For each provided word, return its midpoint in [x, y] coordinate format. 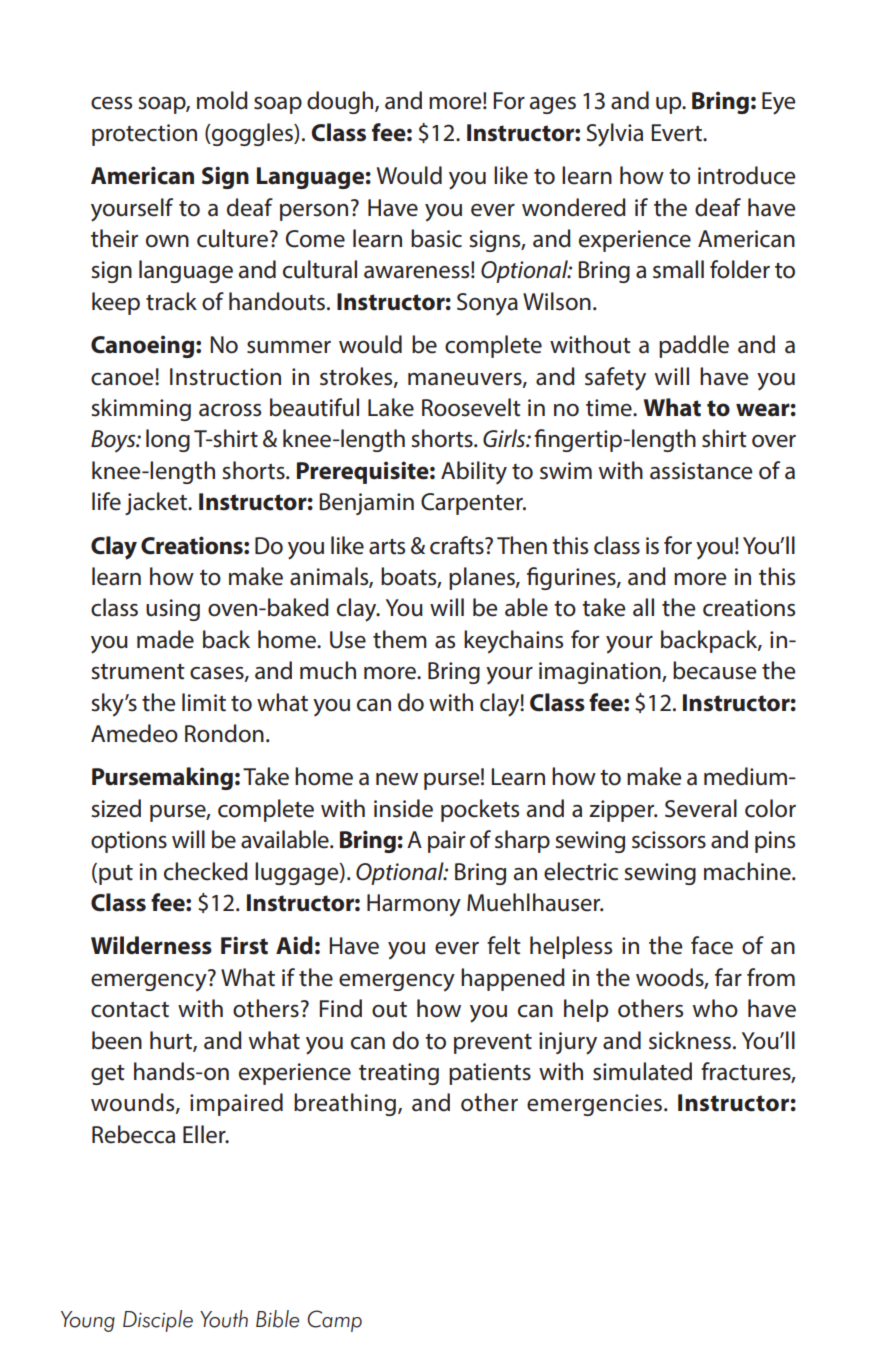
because [714, 670]
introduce [746, 175]
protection [144, 135]
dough [341, 102]
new [397, 779]
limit [204, 702]
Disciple [158, 1321]
